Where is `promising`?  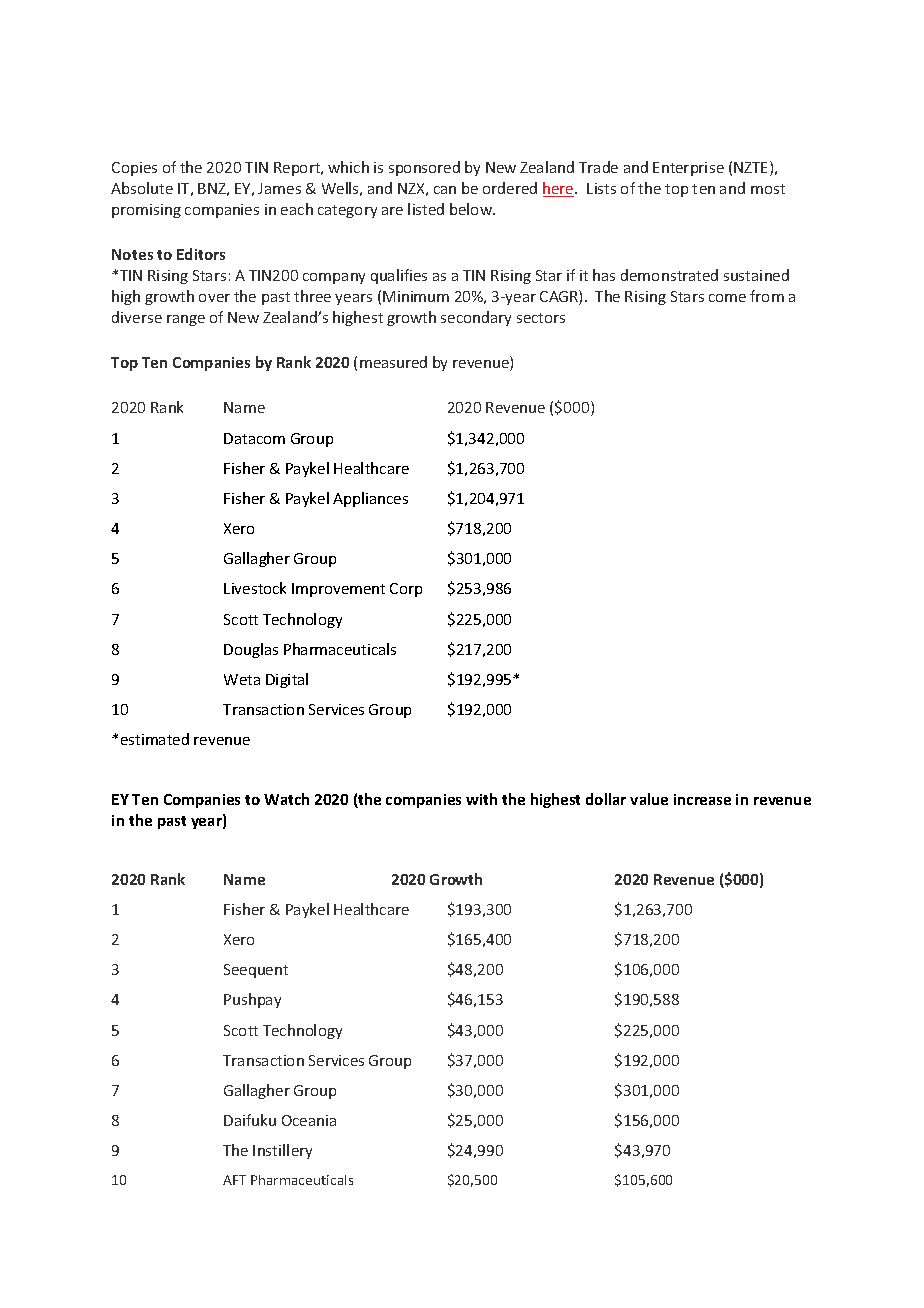 promising is located at coordinates (146, 211).
